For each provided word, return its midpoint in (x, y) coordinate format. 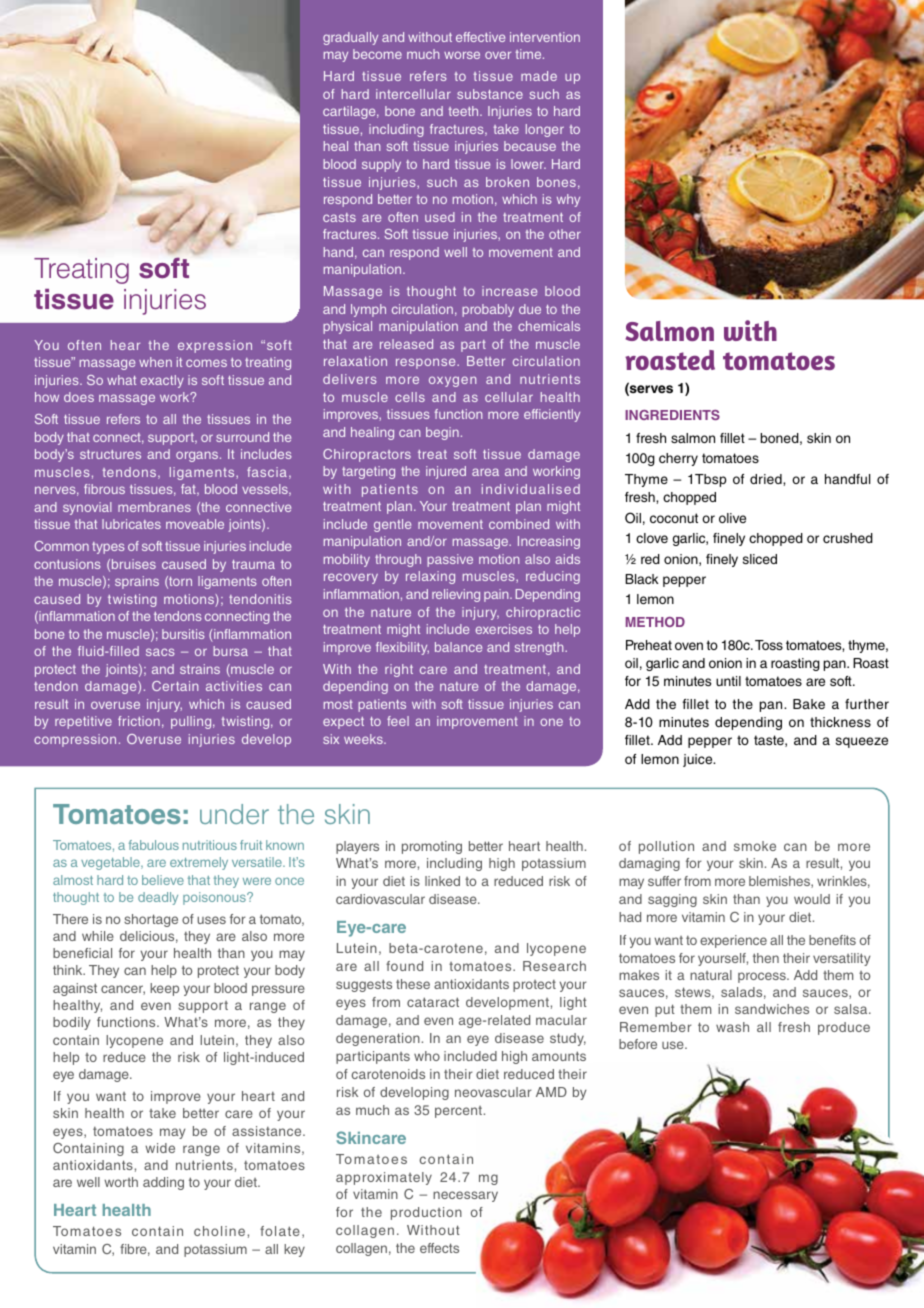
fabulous (154, 845)
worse (462, 55)
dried (767, 480)
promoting (432, 847)
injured (446, 472)
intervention (545, 37)
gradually (350, 38)
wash (732, 1027)
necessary (465, 1196)
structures (110, 454)
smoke (755, 846)
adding (163, 1183)
